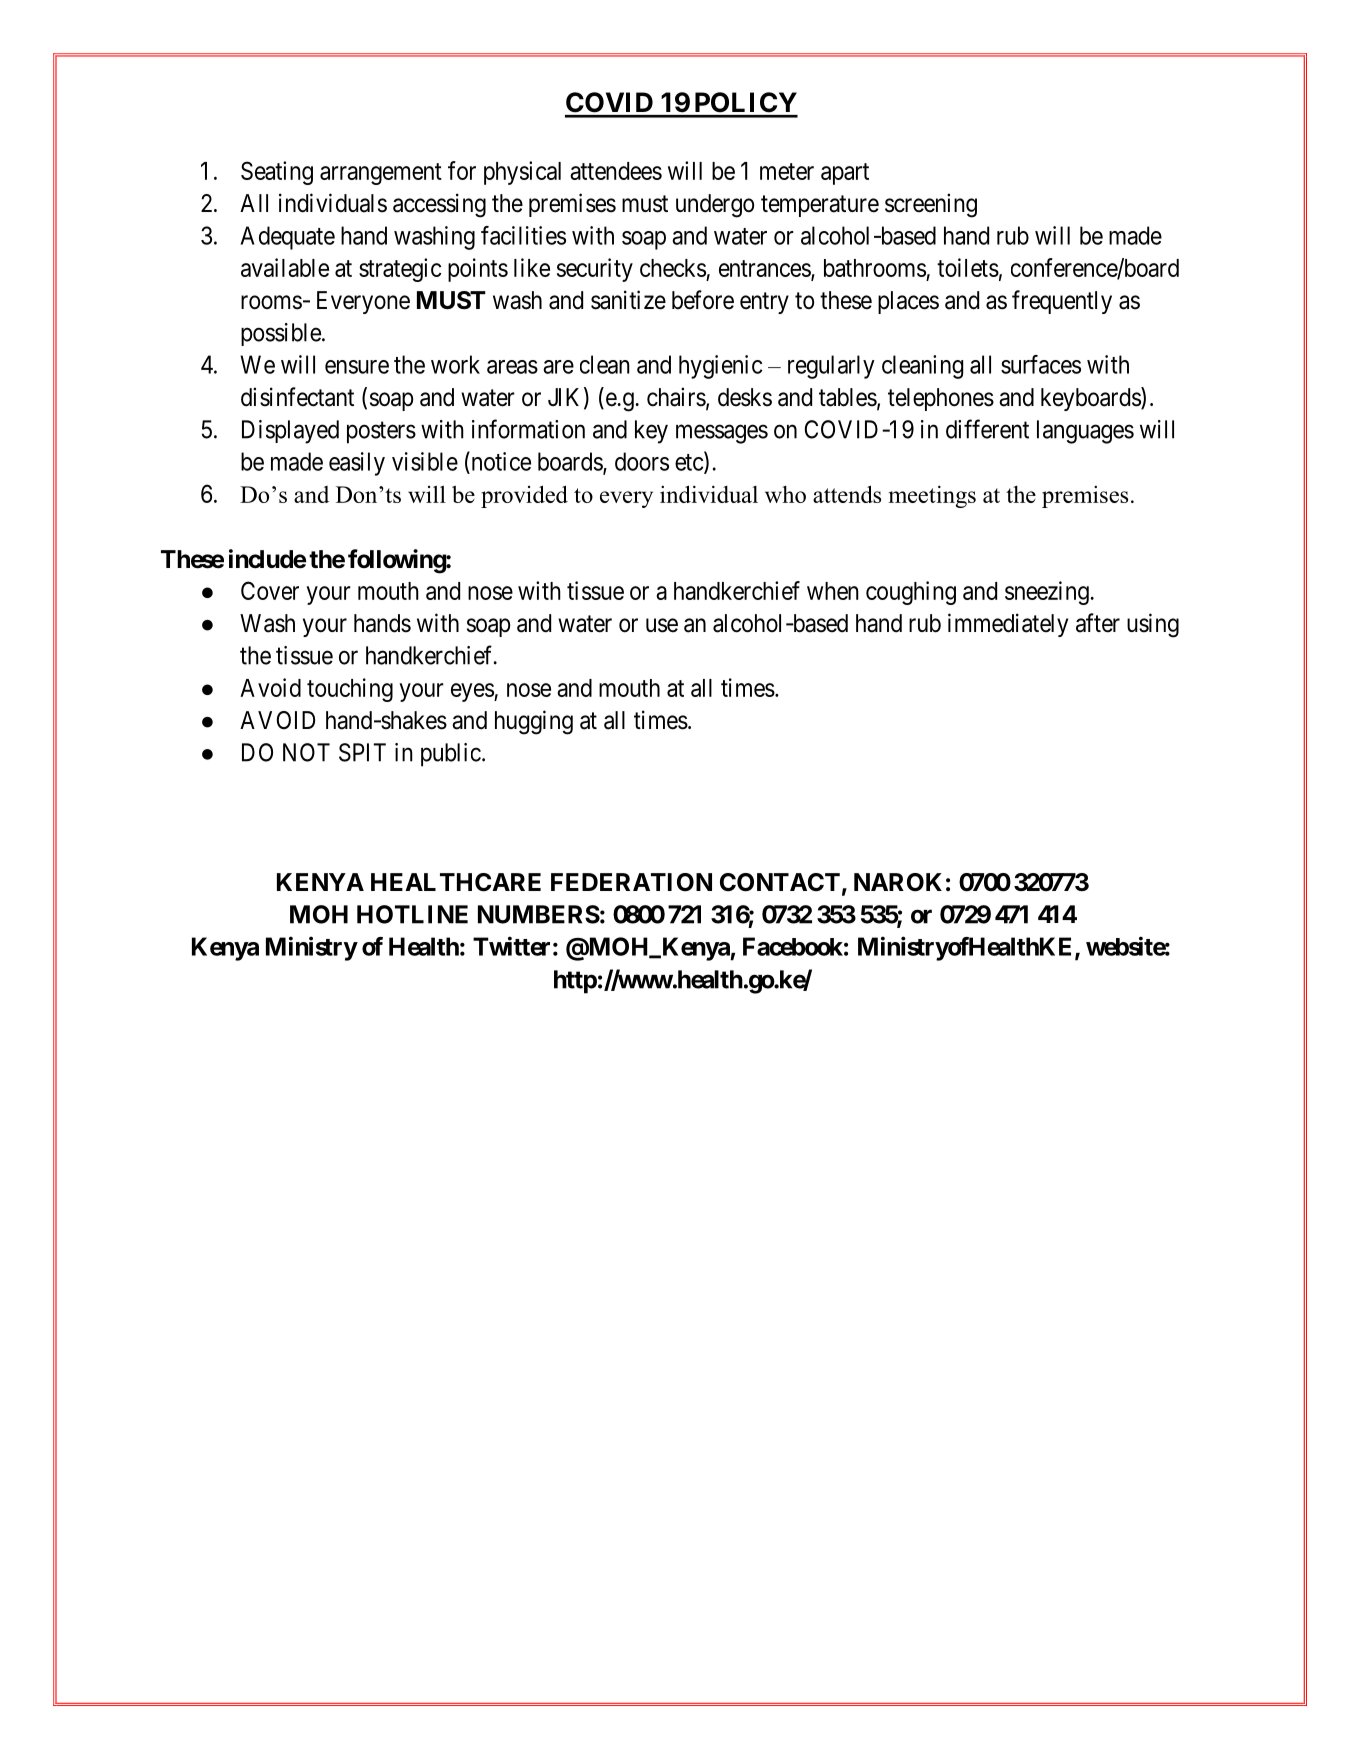  I want to click on undergo, so click(715, 206).
